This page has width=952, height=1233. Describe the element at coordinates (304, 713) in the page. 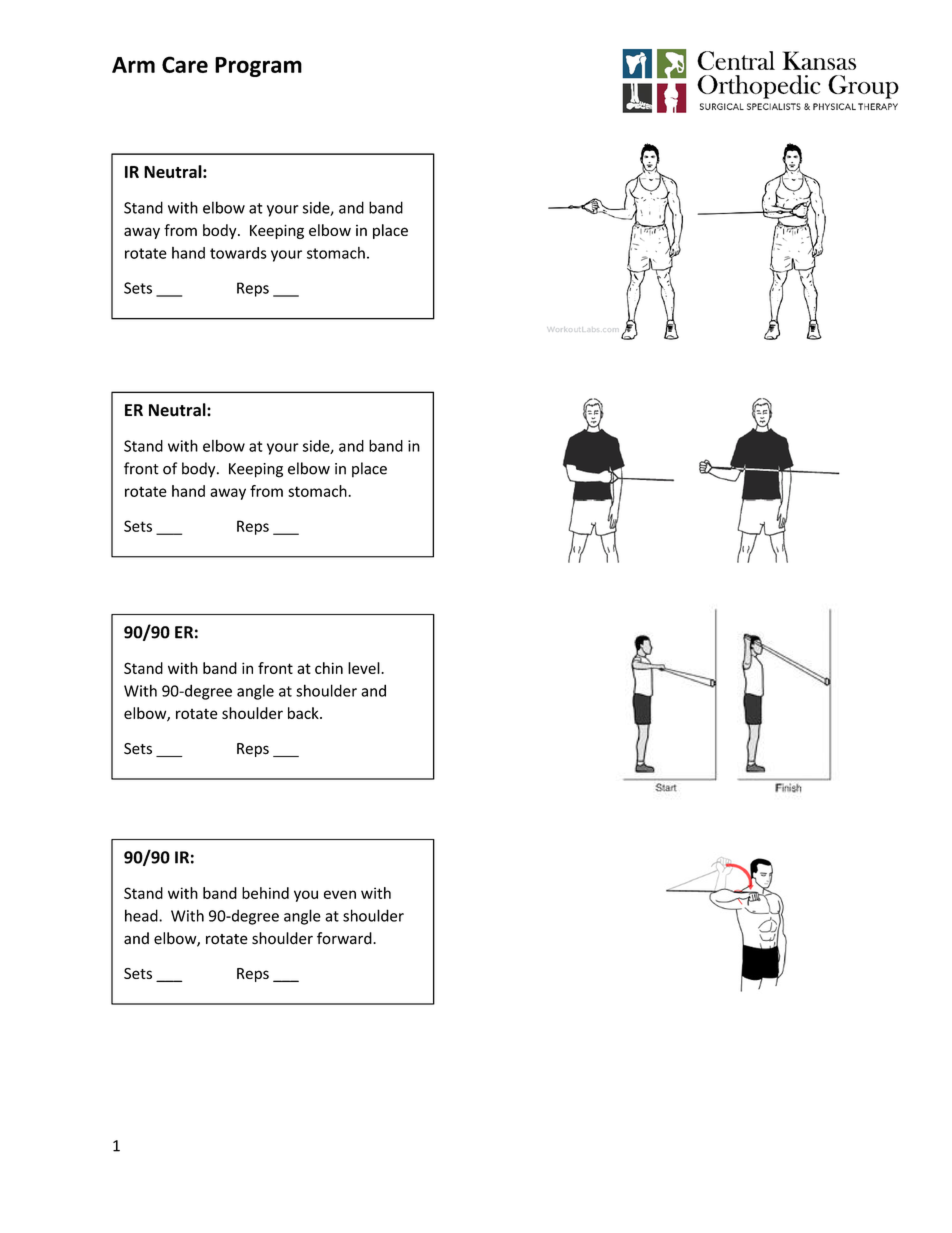

I see `back` at that location.
